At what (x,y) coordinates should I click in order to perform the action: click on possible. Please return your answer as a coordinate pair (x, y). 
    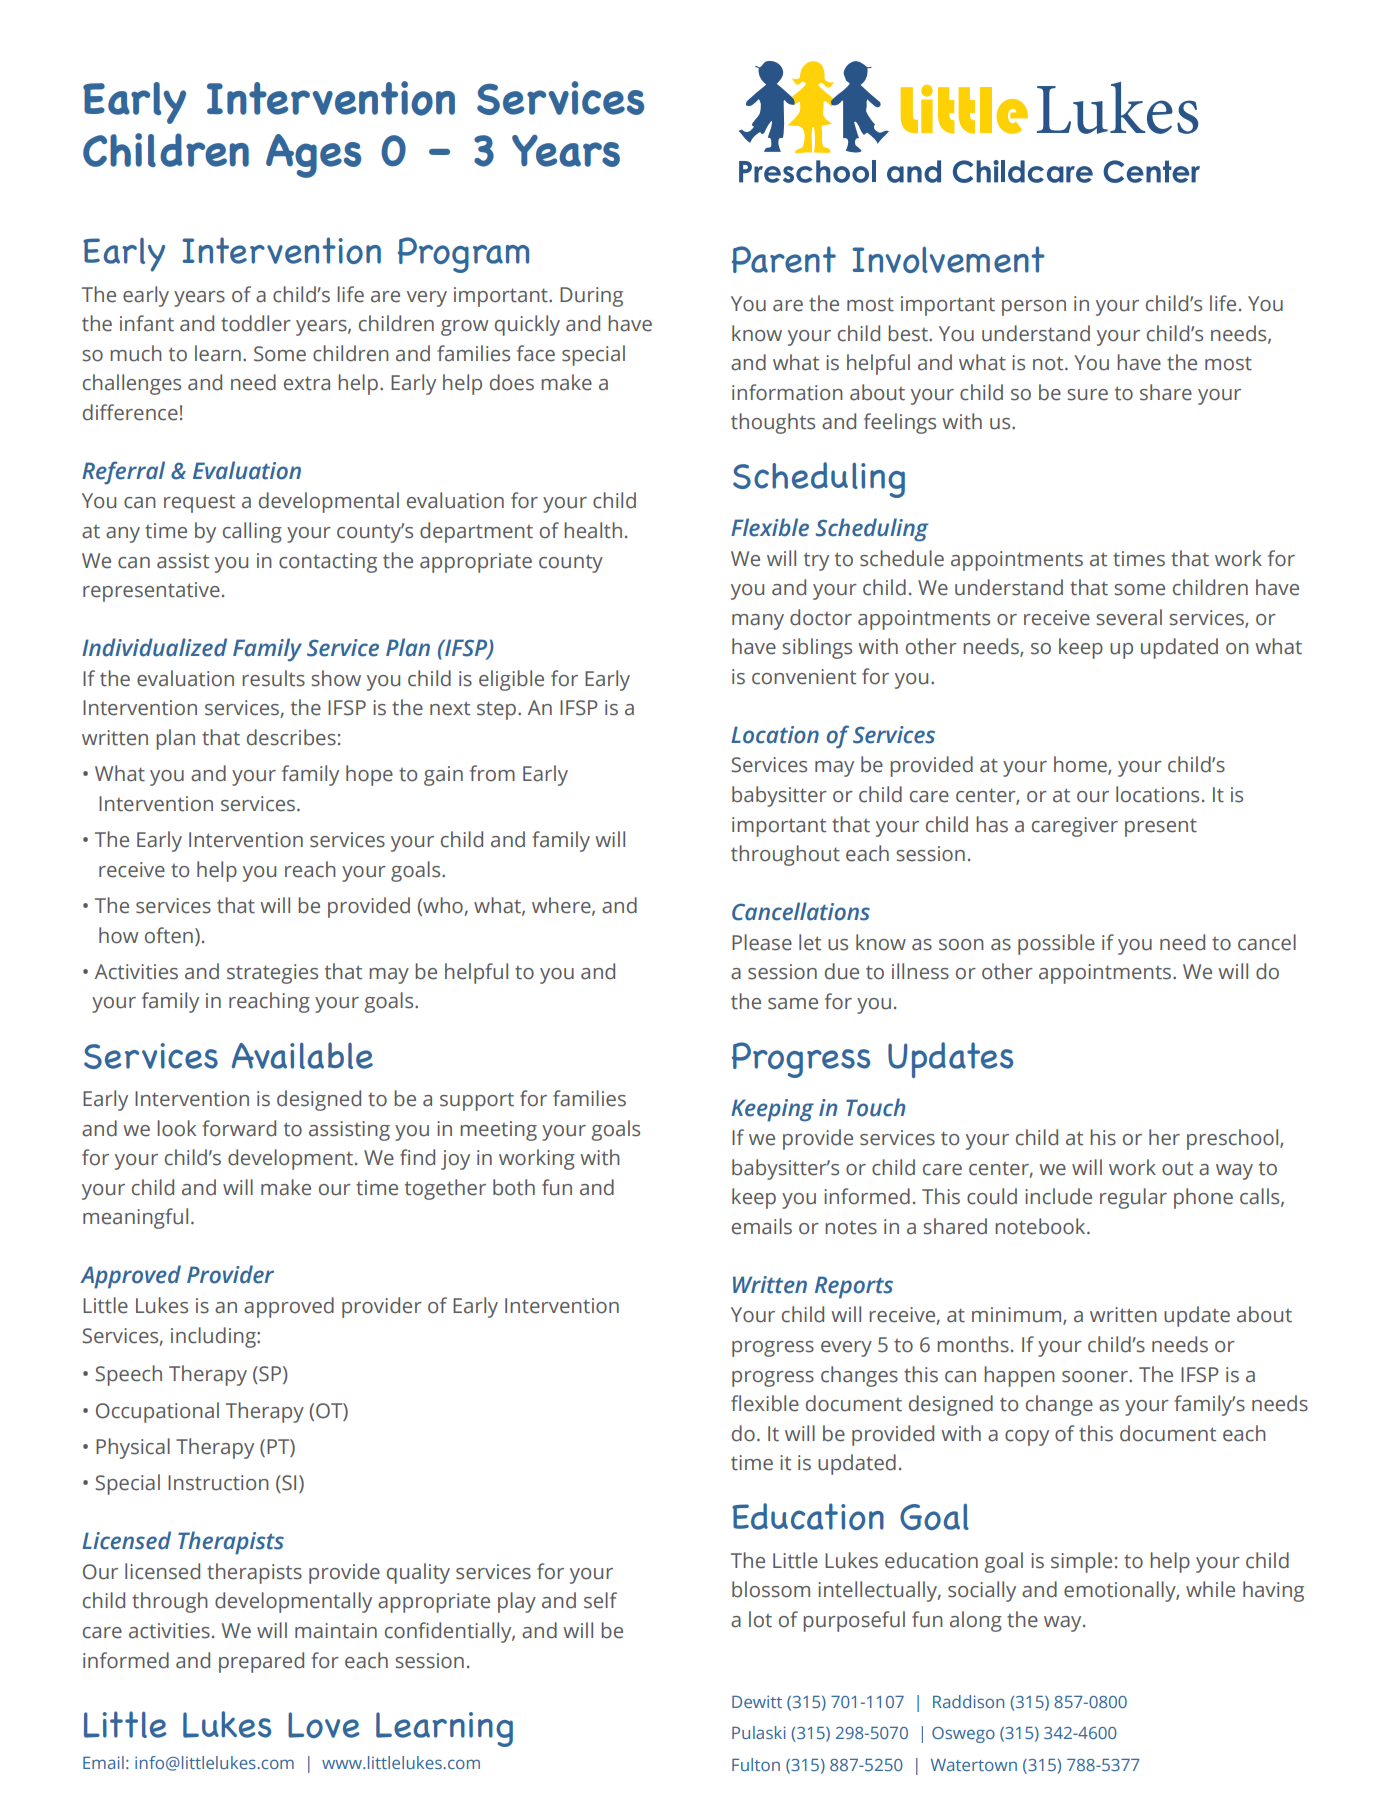
    Looking at the image, I should click on (1056, 944).
